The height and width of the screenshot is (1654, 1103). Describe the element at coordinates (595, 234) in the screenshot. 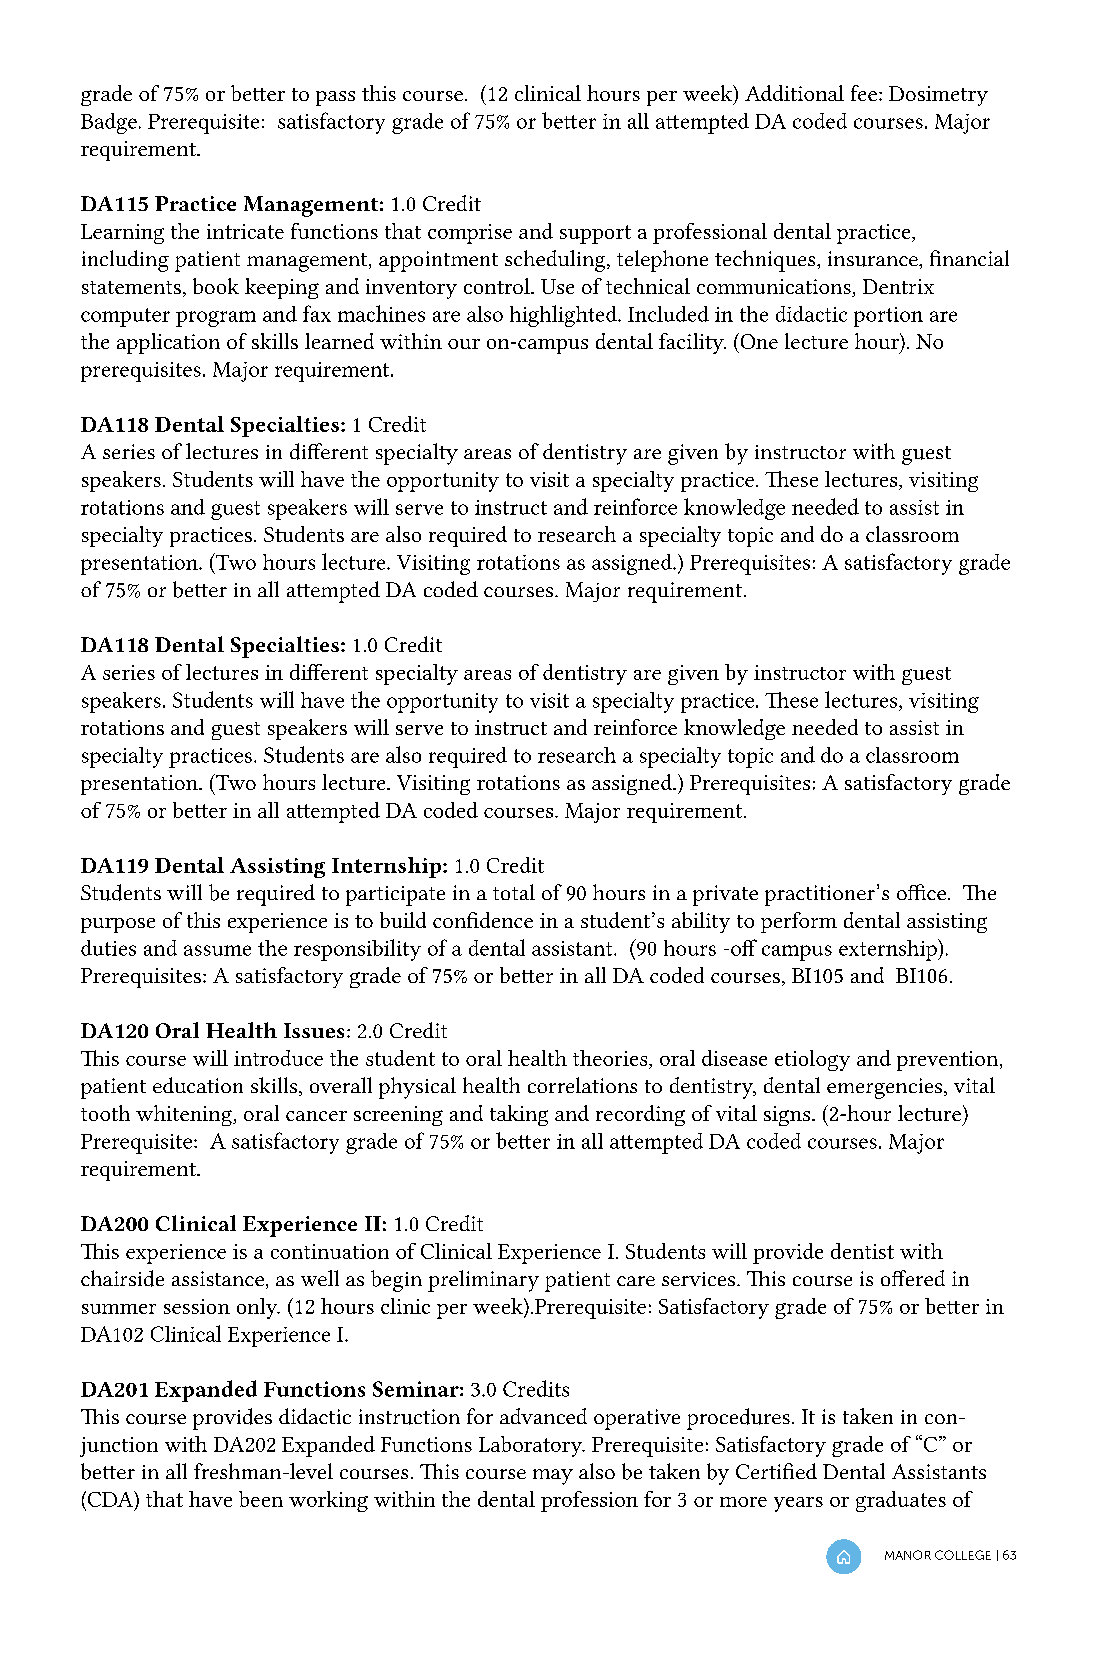

I see `support` at that location.
